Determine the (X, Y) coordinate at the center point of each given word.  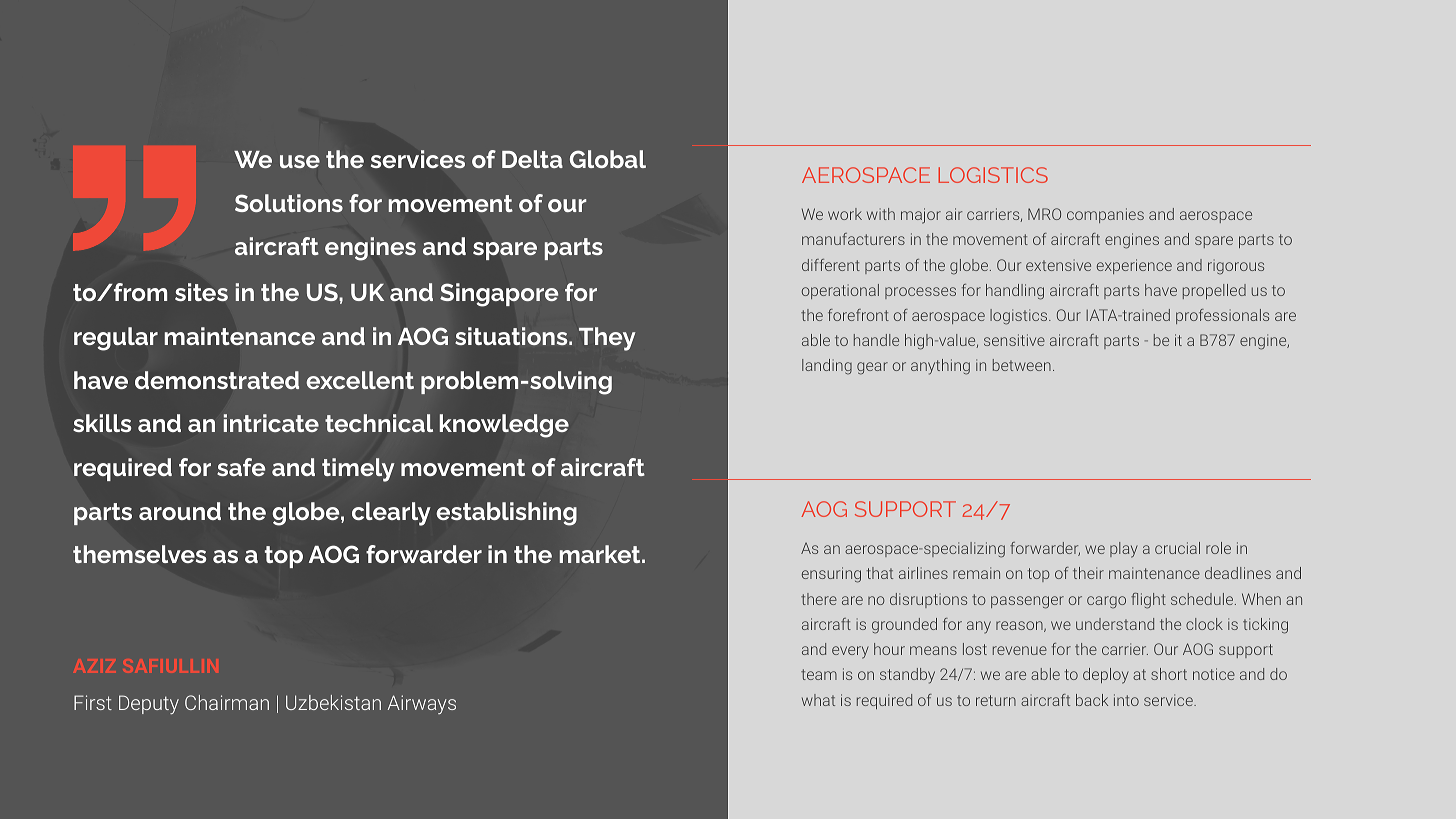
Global (608, 159)
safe (241, 467)
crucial (1177, 548)
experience (1134, 266)
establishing (506, 514)
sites (201, 292)
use (300, 161)
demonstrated (217, 380)
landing (827, 367)
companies (1105, 215)
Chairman (227, 702)
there (819, 599)
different (831, 265)
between (1022, 365)
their (1088, 573)
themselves (139, 554)
